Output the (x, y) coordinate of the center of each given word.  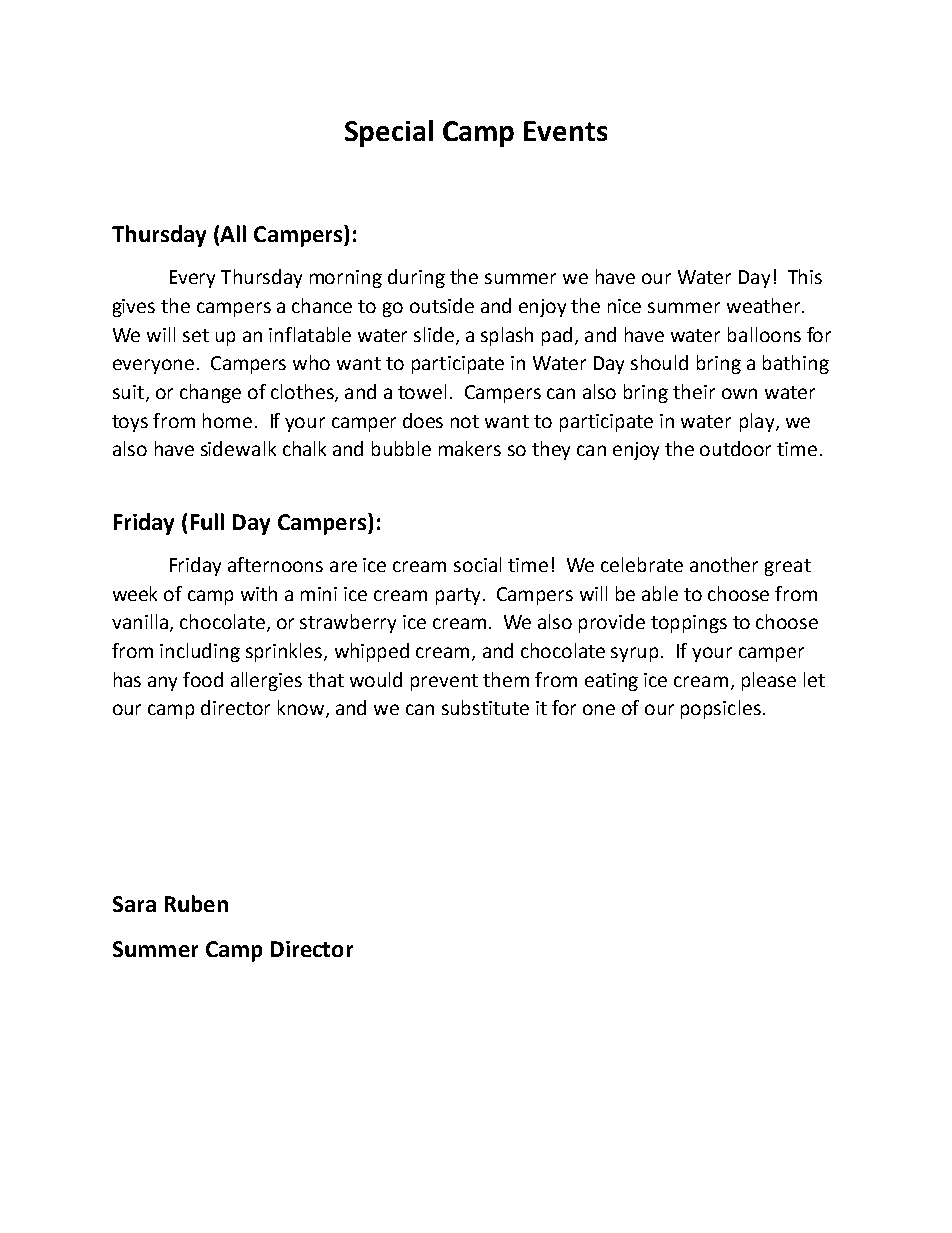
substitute (485, 707)
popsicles (721, 709)
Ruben (196, 903)
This (805, 276)
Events (565, 131)
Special (389, 133)
